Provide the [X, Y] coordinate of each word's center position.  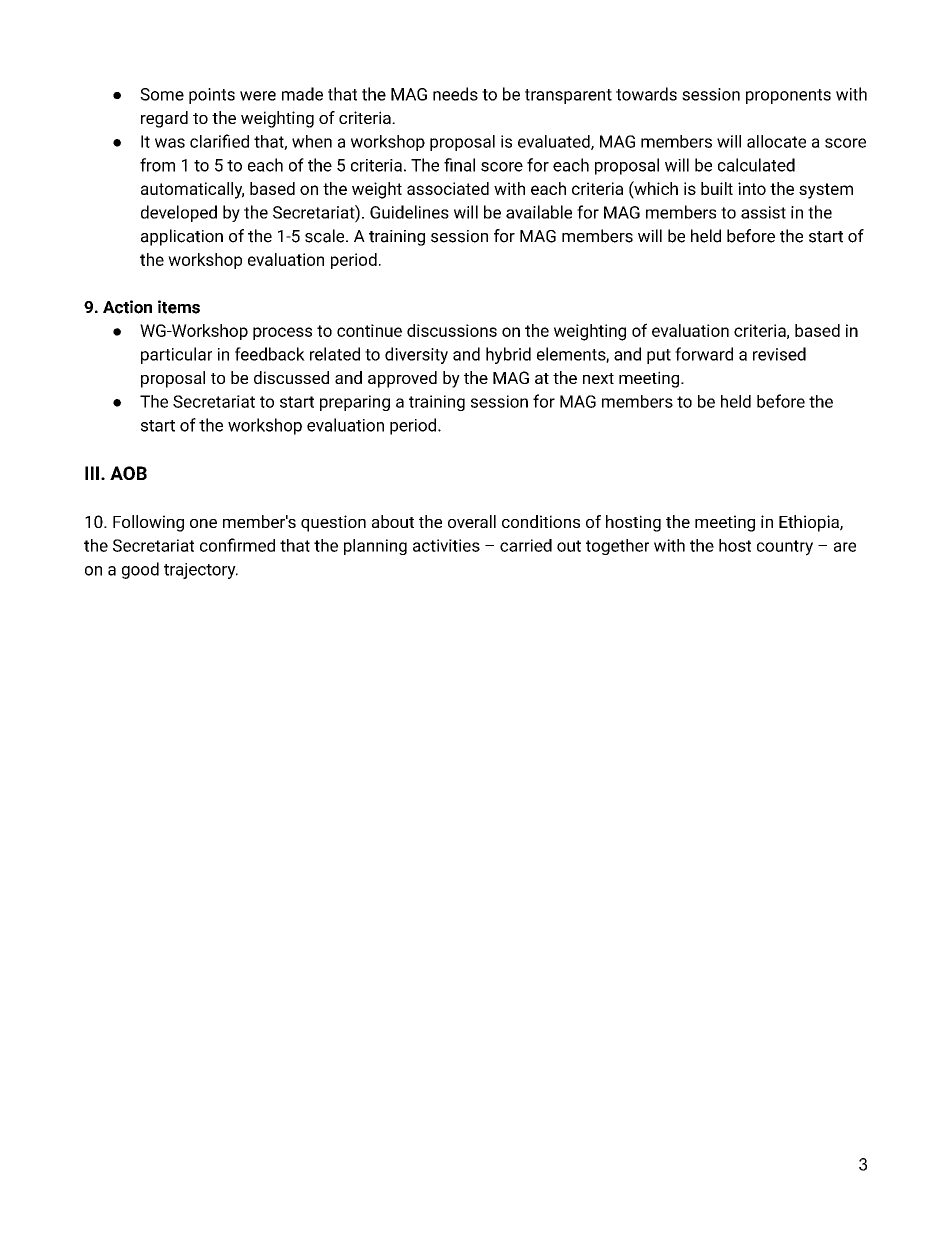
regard [164, 119]
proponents [788, 96]
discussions [452, 330]
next [598, 378]
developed [179, 213]
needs [455, 94]
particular [176, 355]
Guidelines [409, 212]
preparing [355, 403]
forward [704, 354]
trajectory [201, 571]
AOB [128, 473]
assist [763, 212]
